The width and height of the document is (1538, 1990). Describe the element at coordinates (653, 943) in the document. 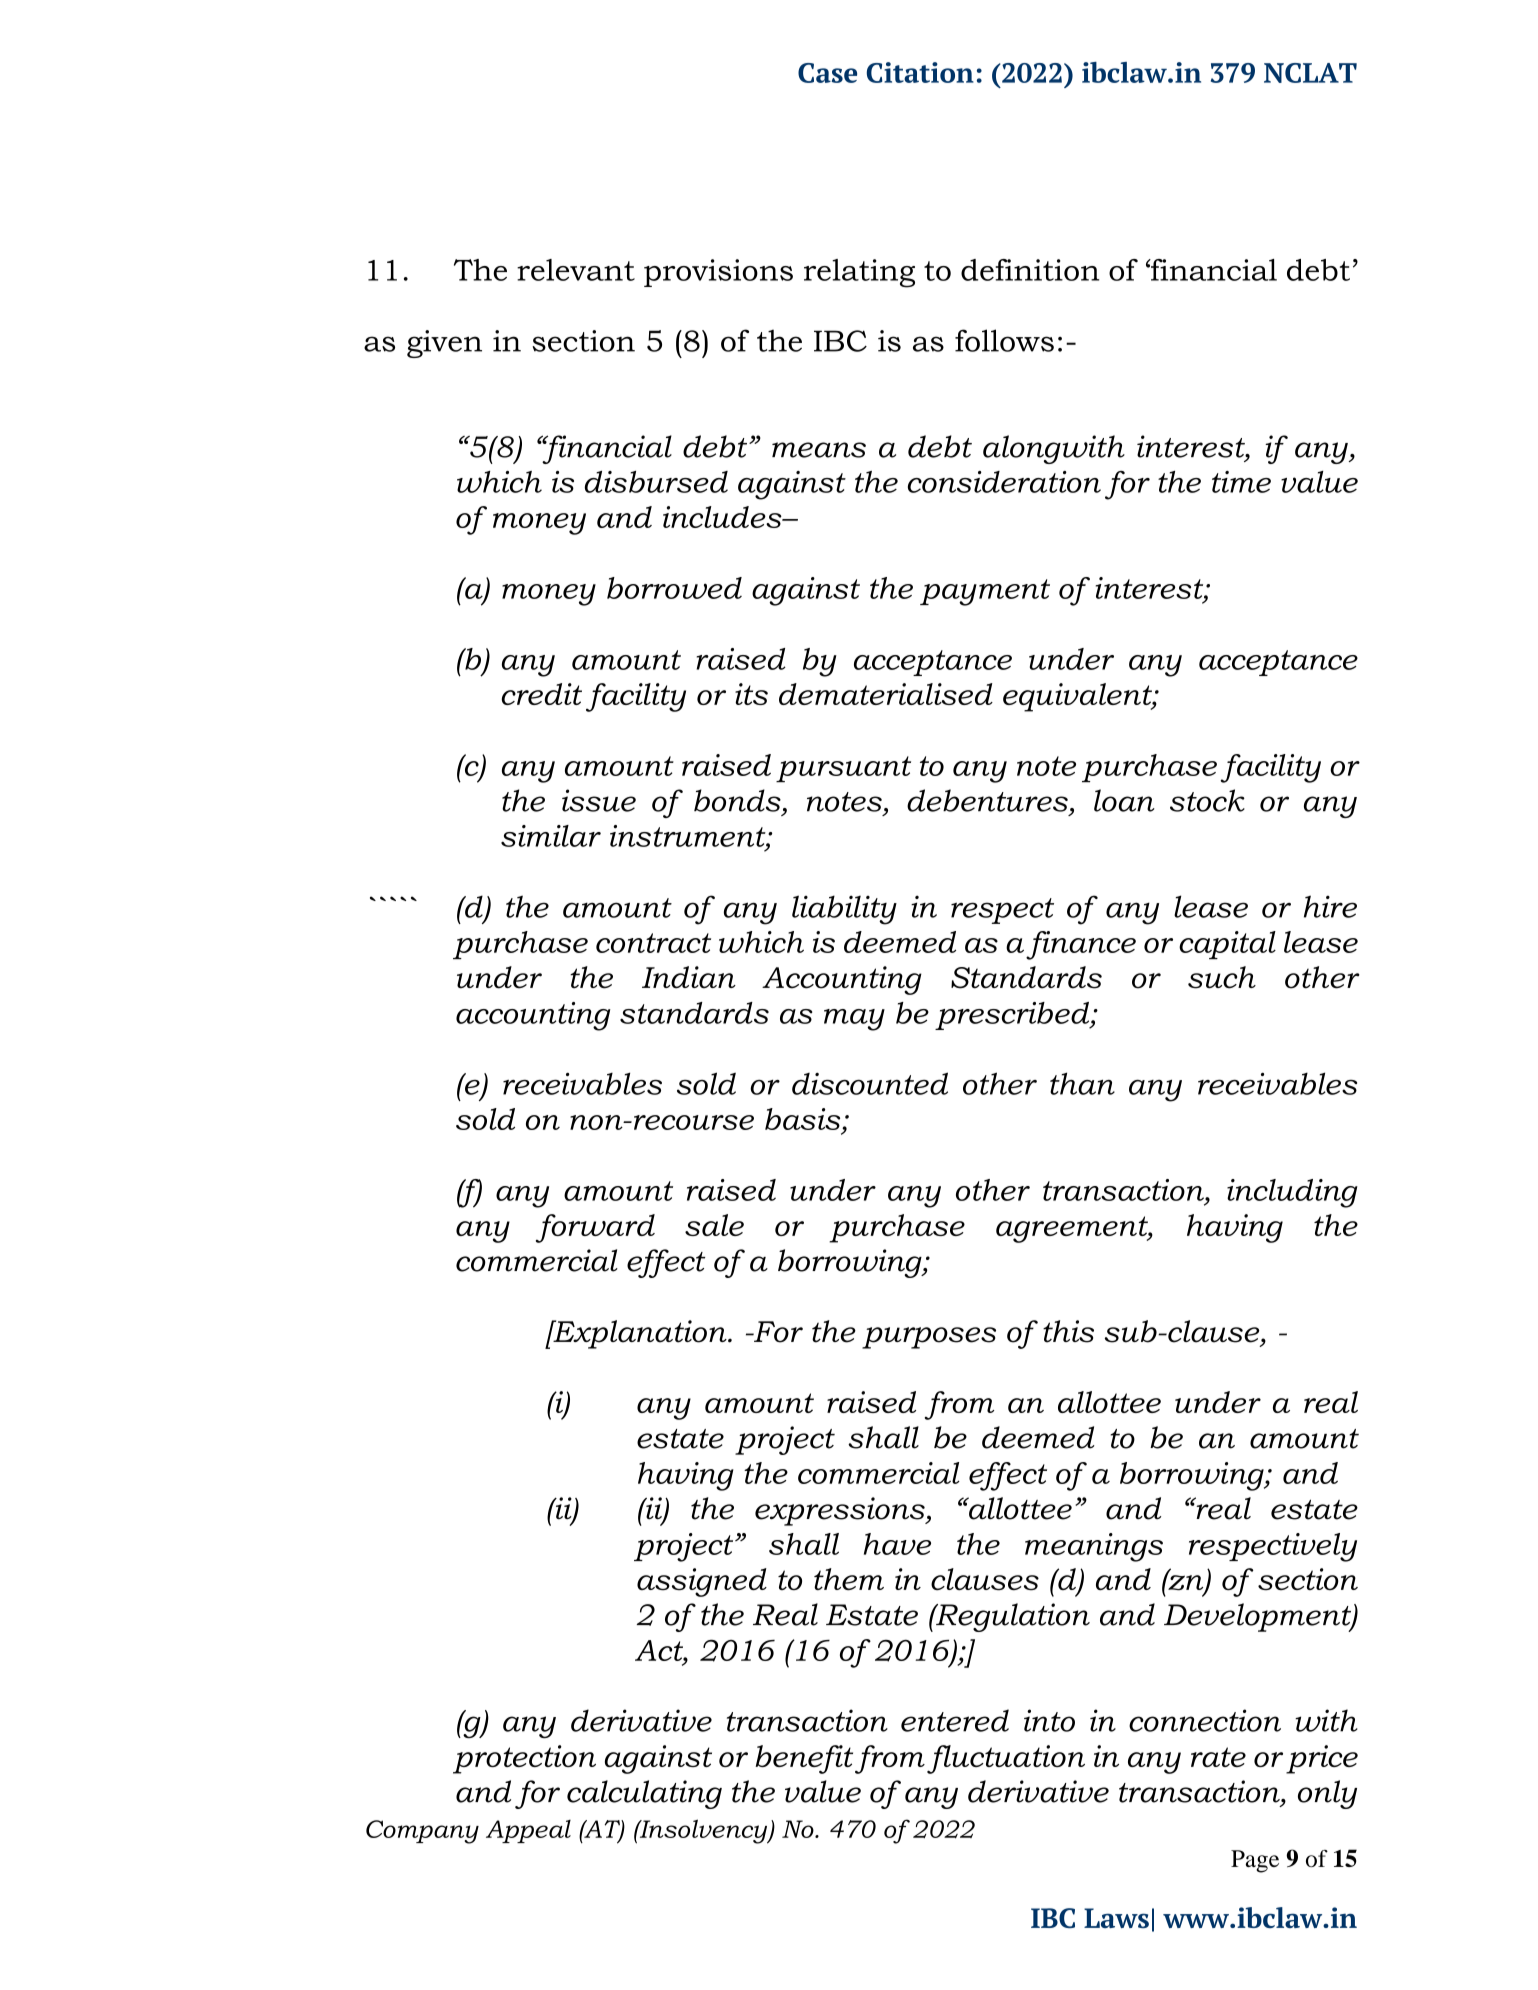

I see `contract` at that location.
